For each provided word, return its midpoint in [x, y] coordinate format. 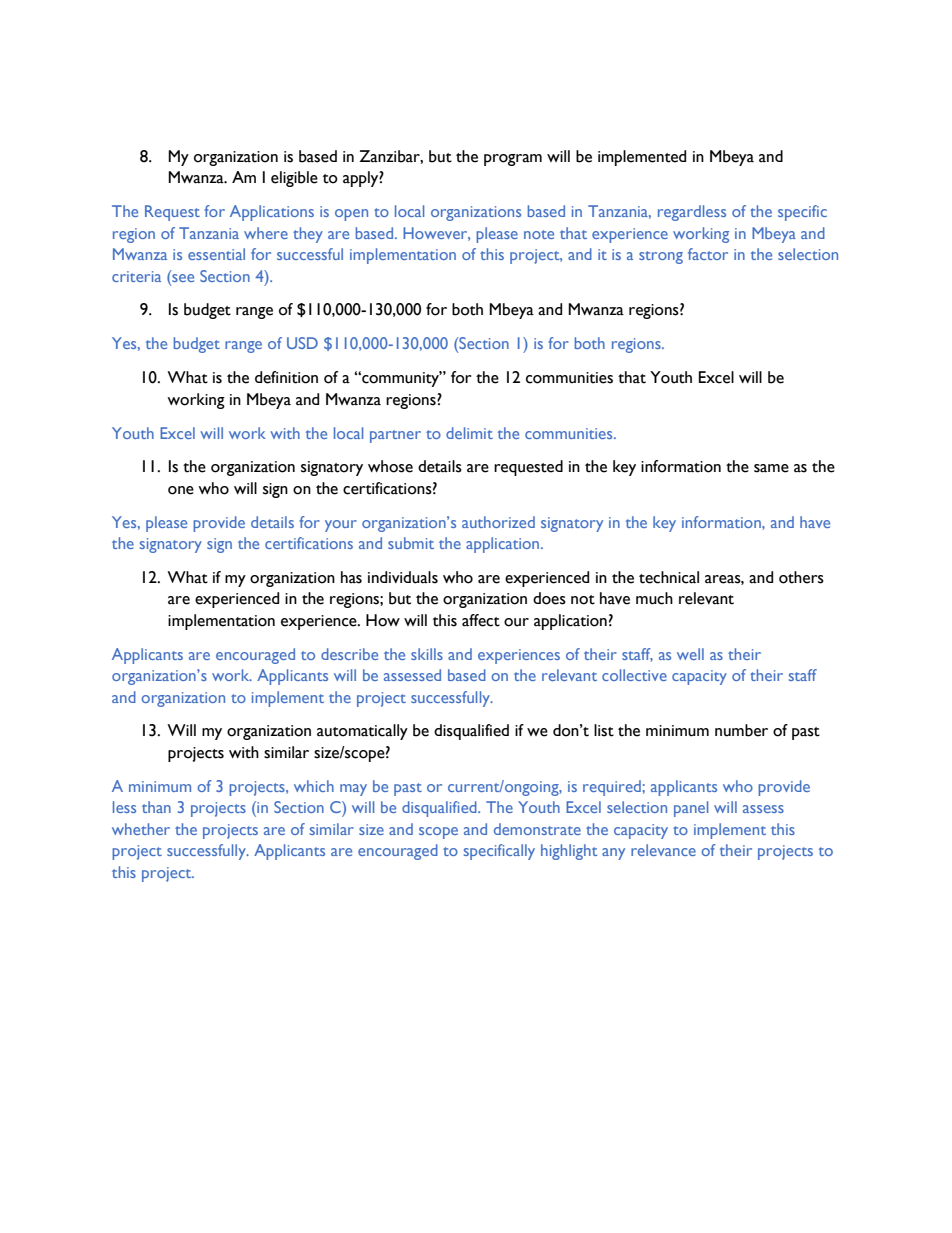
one [181, 490]
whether [141, 829]
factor [708, 254]
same [771, 468]
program [513, 160]
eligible [294, 179]
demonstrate [537, 829]
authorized [498, 522]
